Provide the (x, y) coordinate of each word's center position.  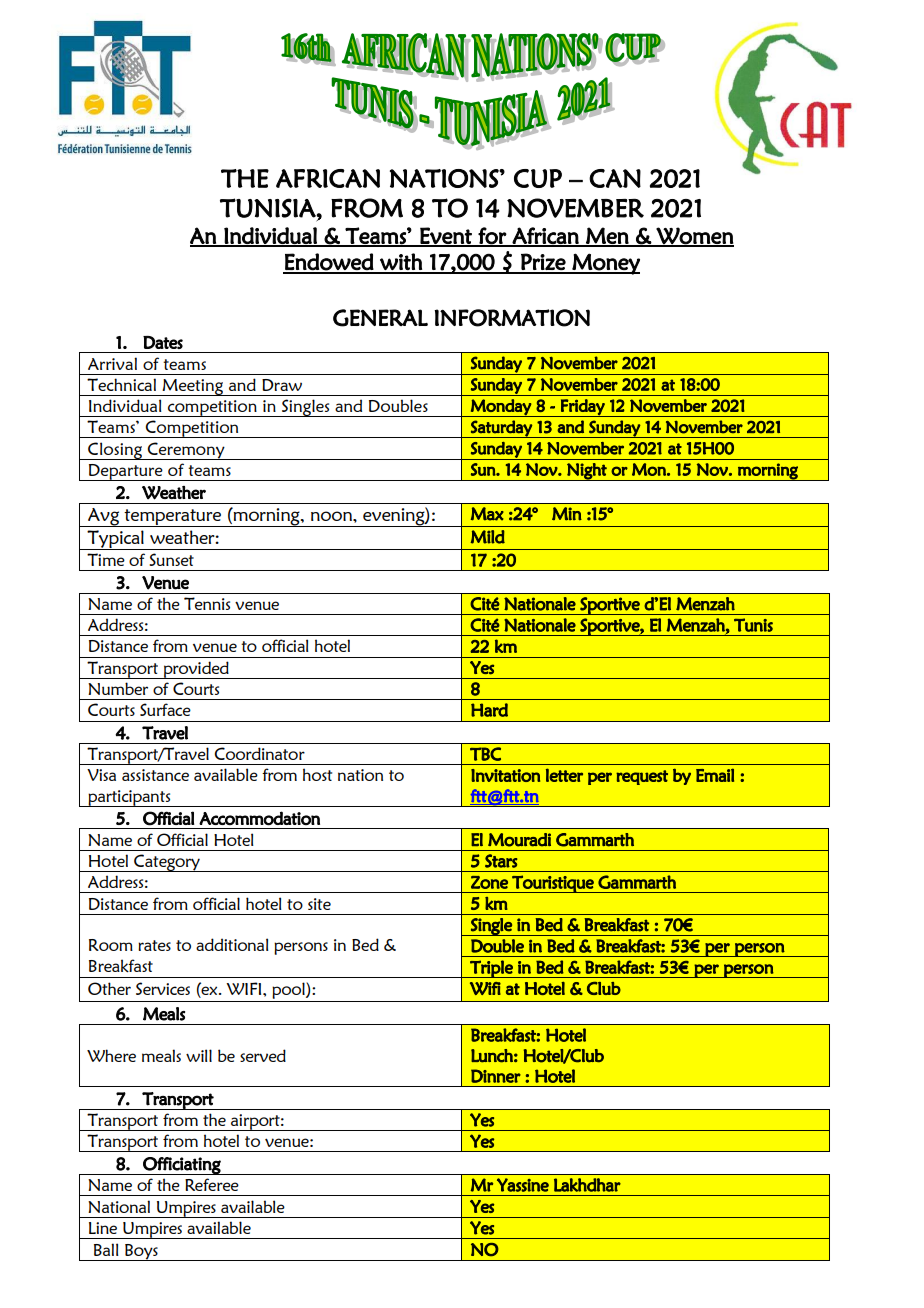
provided (196, 670)
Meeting (193, 387)
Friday (583, 408)
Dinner (496, 1076)
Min (567, 514)
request (642, 777)
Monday (501, 408)
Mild (488, 537)
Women (694, 236)
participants (129, 798)
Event (446, 236)
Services (163, 988)
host (317, 774)
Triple (491, 969)
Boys (141, 1252)
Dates (163, 342)
